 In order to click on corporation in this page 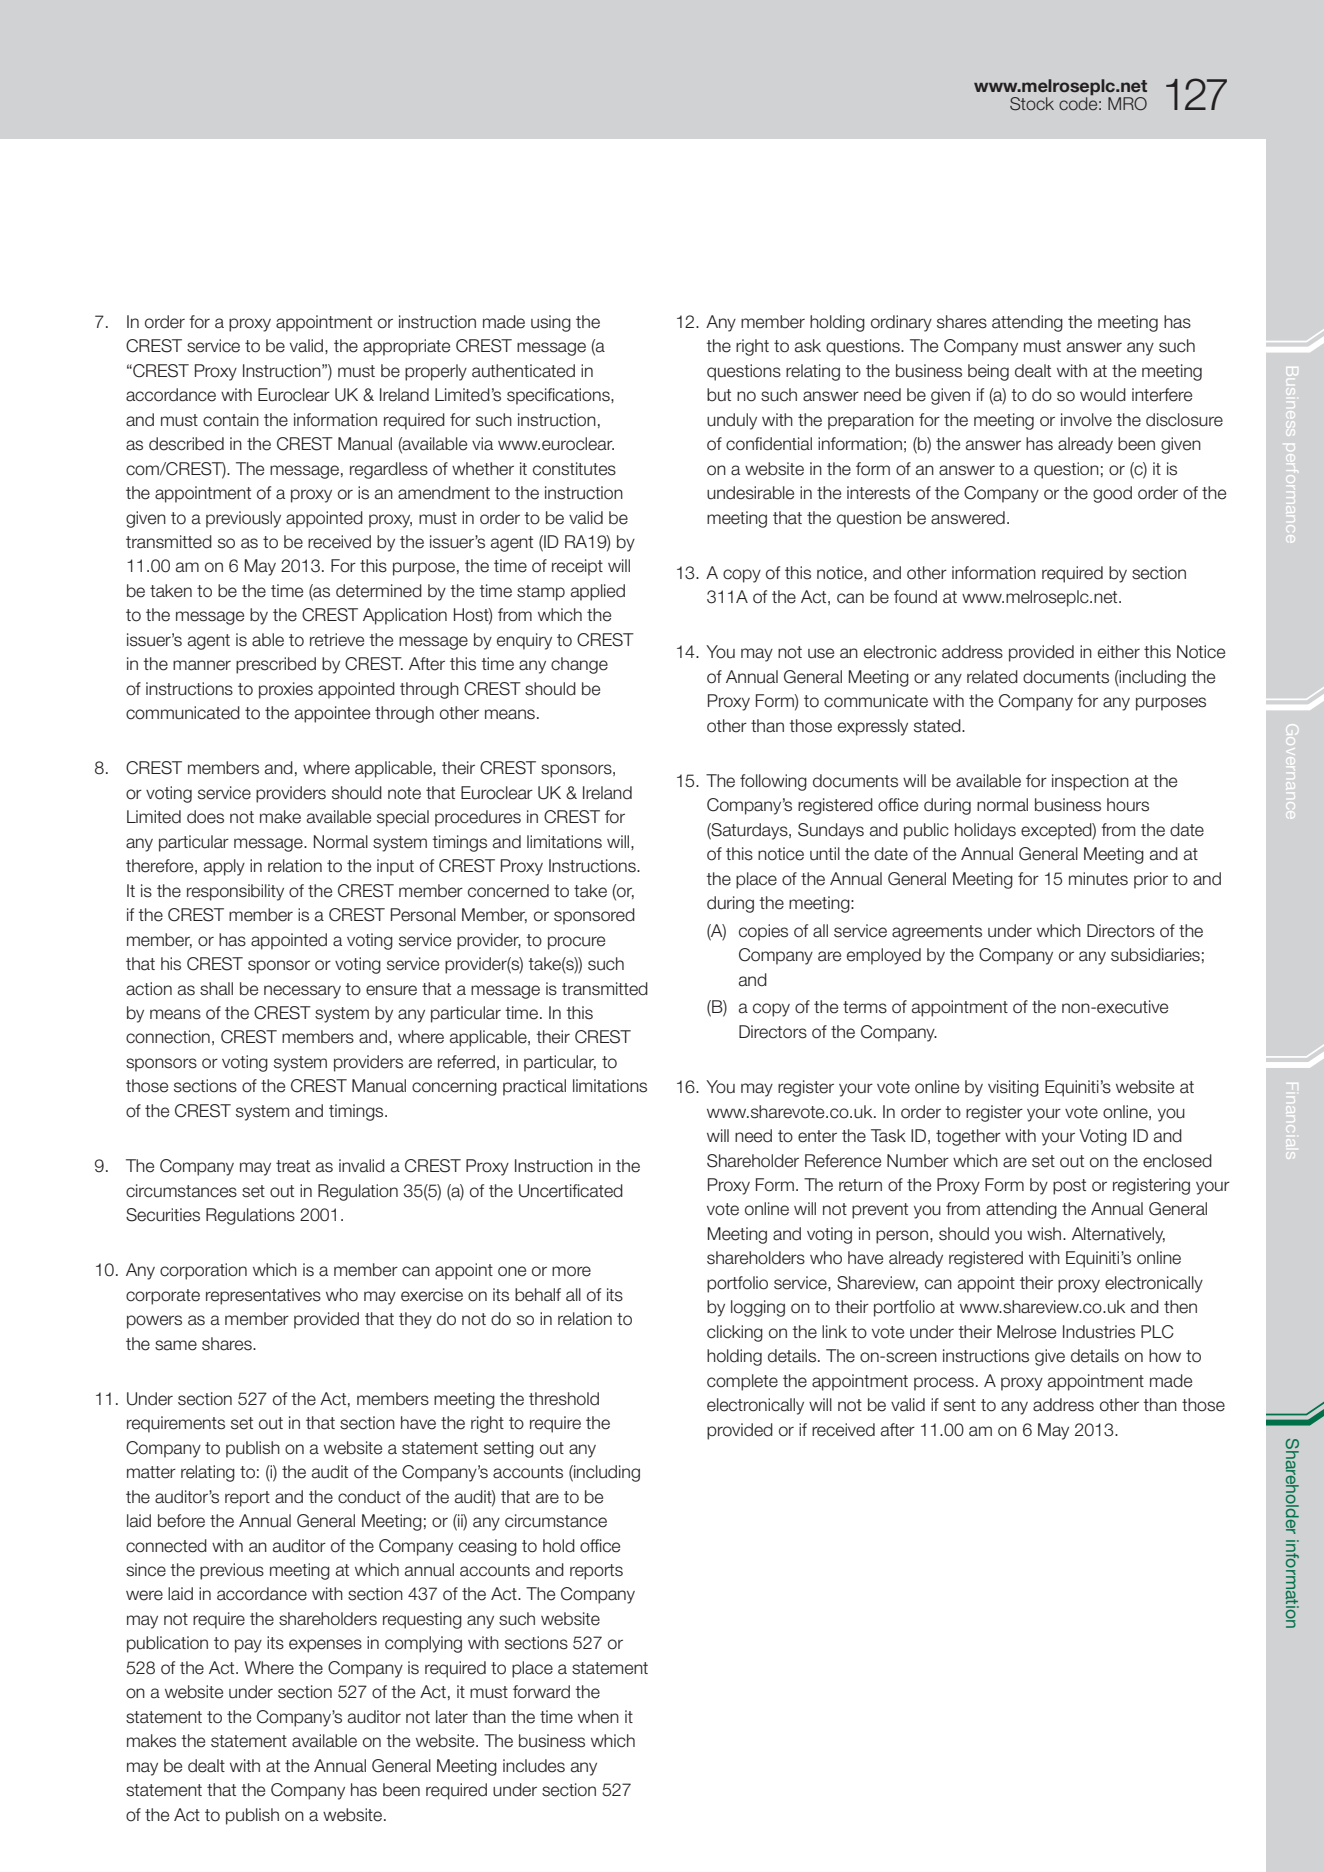, I will do `click(203, 1271)`.
